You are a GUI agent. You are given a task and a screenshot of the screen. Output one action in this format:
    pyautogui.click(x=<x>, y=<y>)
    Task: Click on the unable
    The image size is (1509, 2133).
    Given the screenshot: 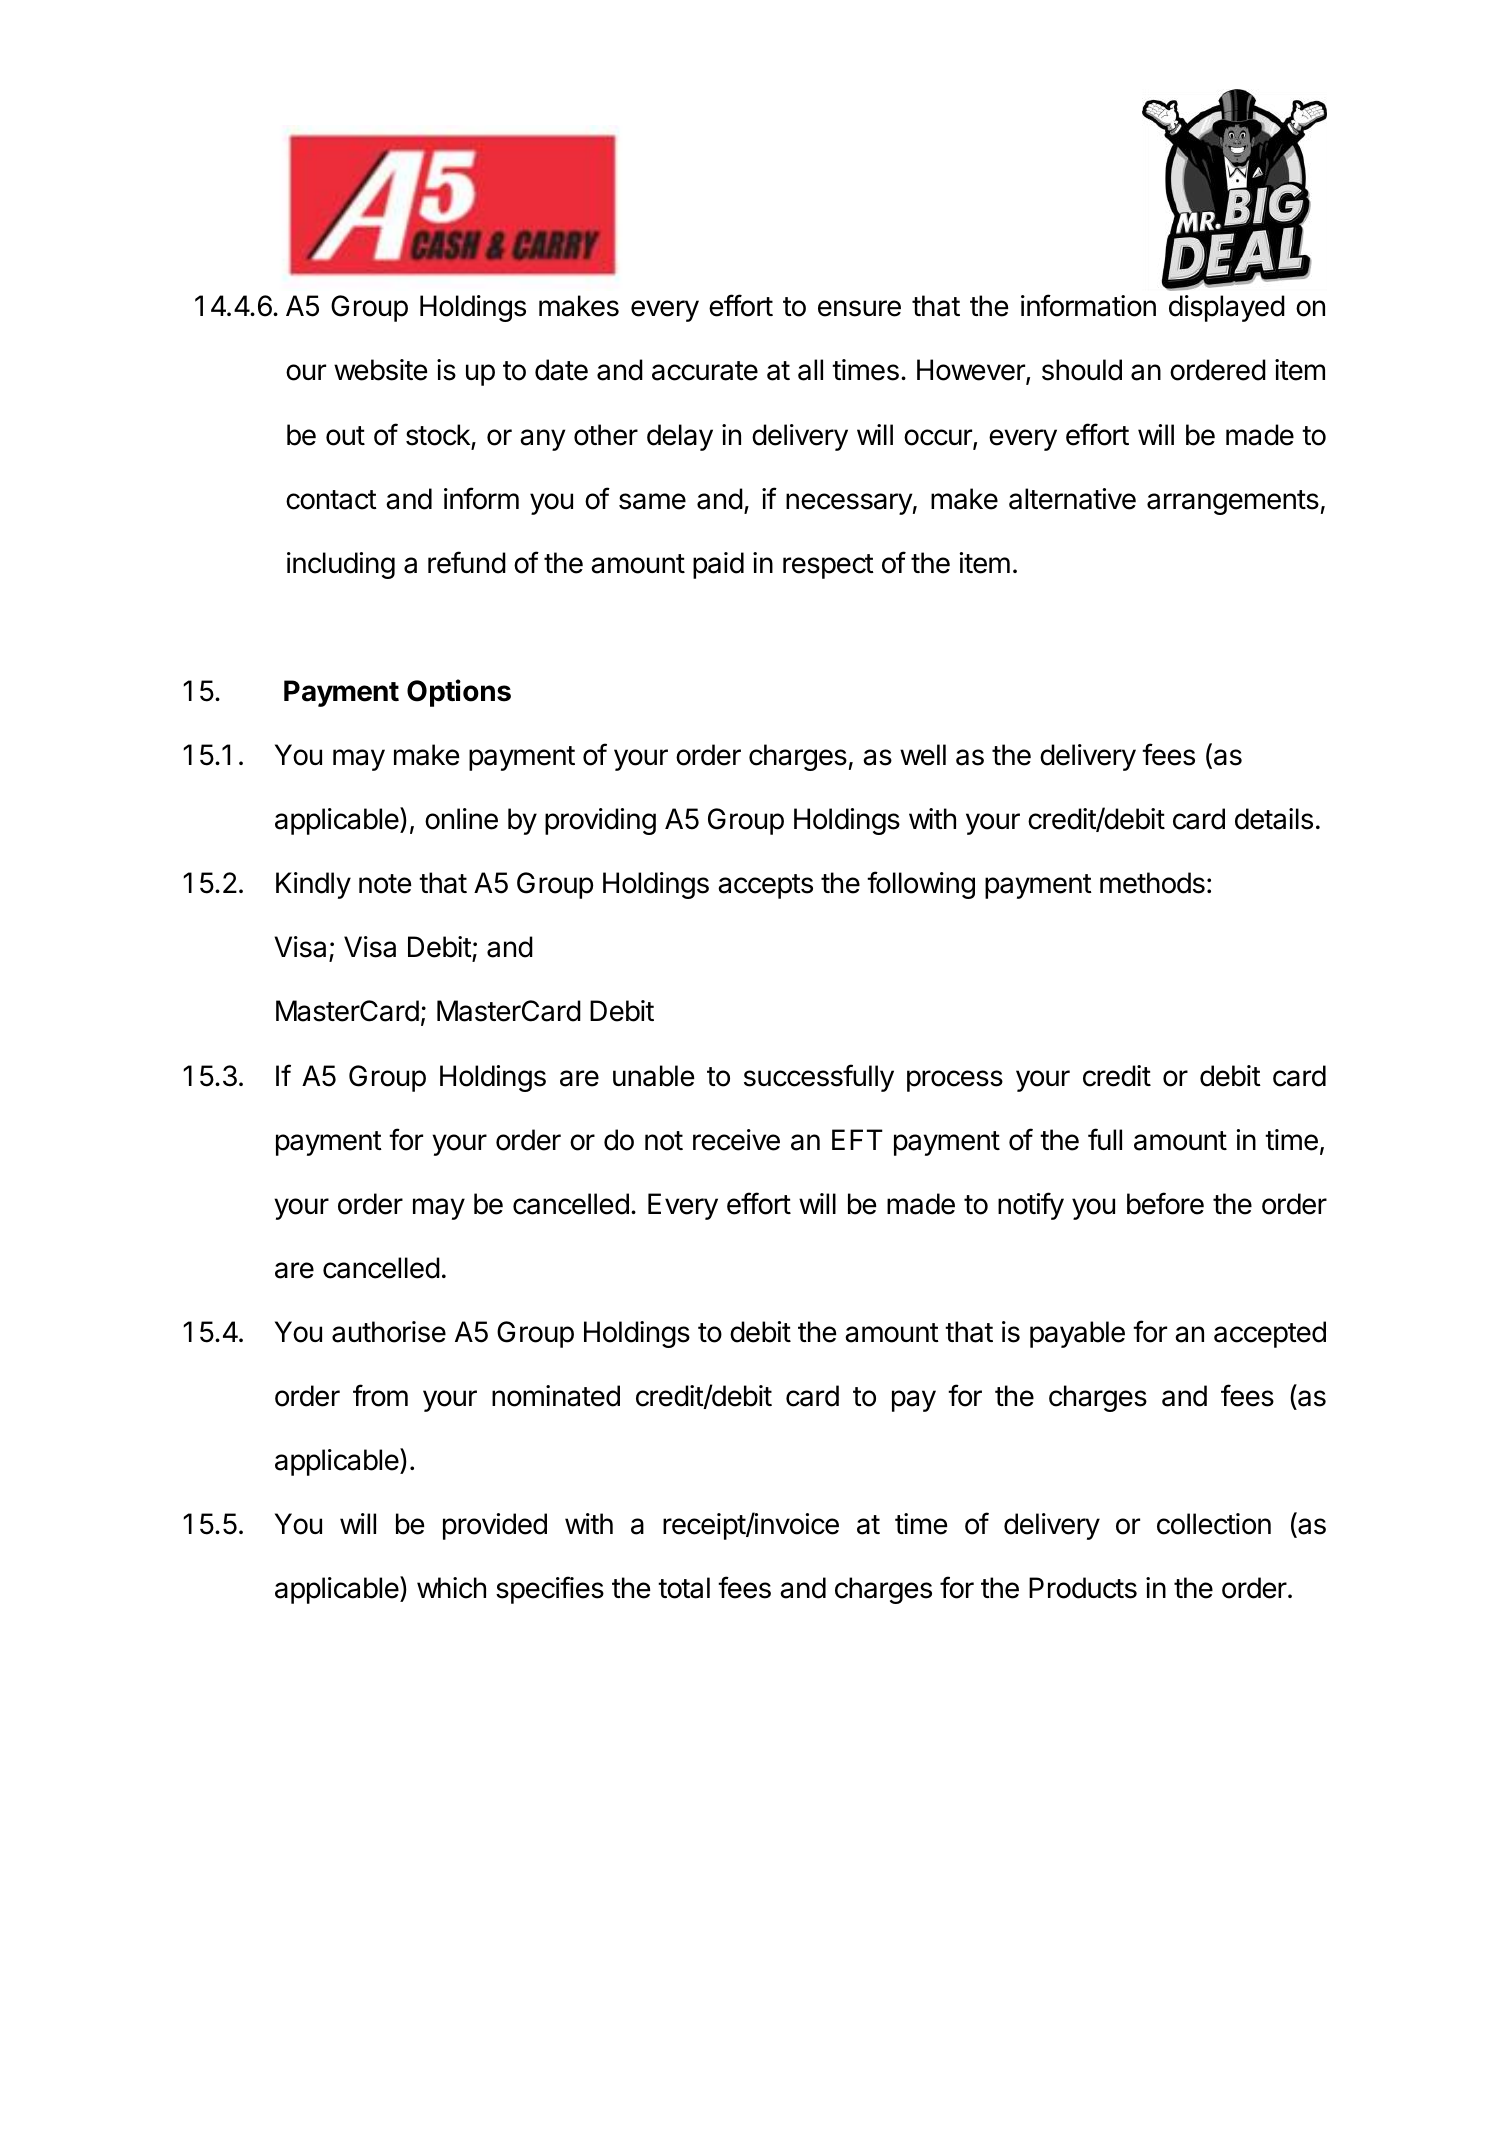 What is the action you would take?
    pyautogui.click(x=653, y=1076)
